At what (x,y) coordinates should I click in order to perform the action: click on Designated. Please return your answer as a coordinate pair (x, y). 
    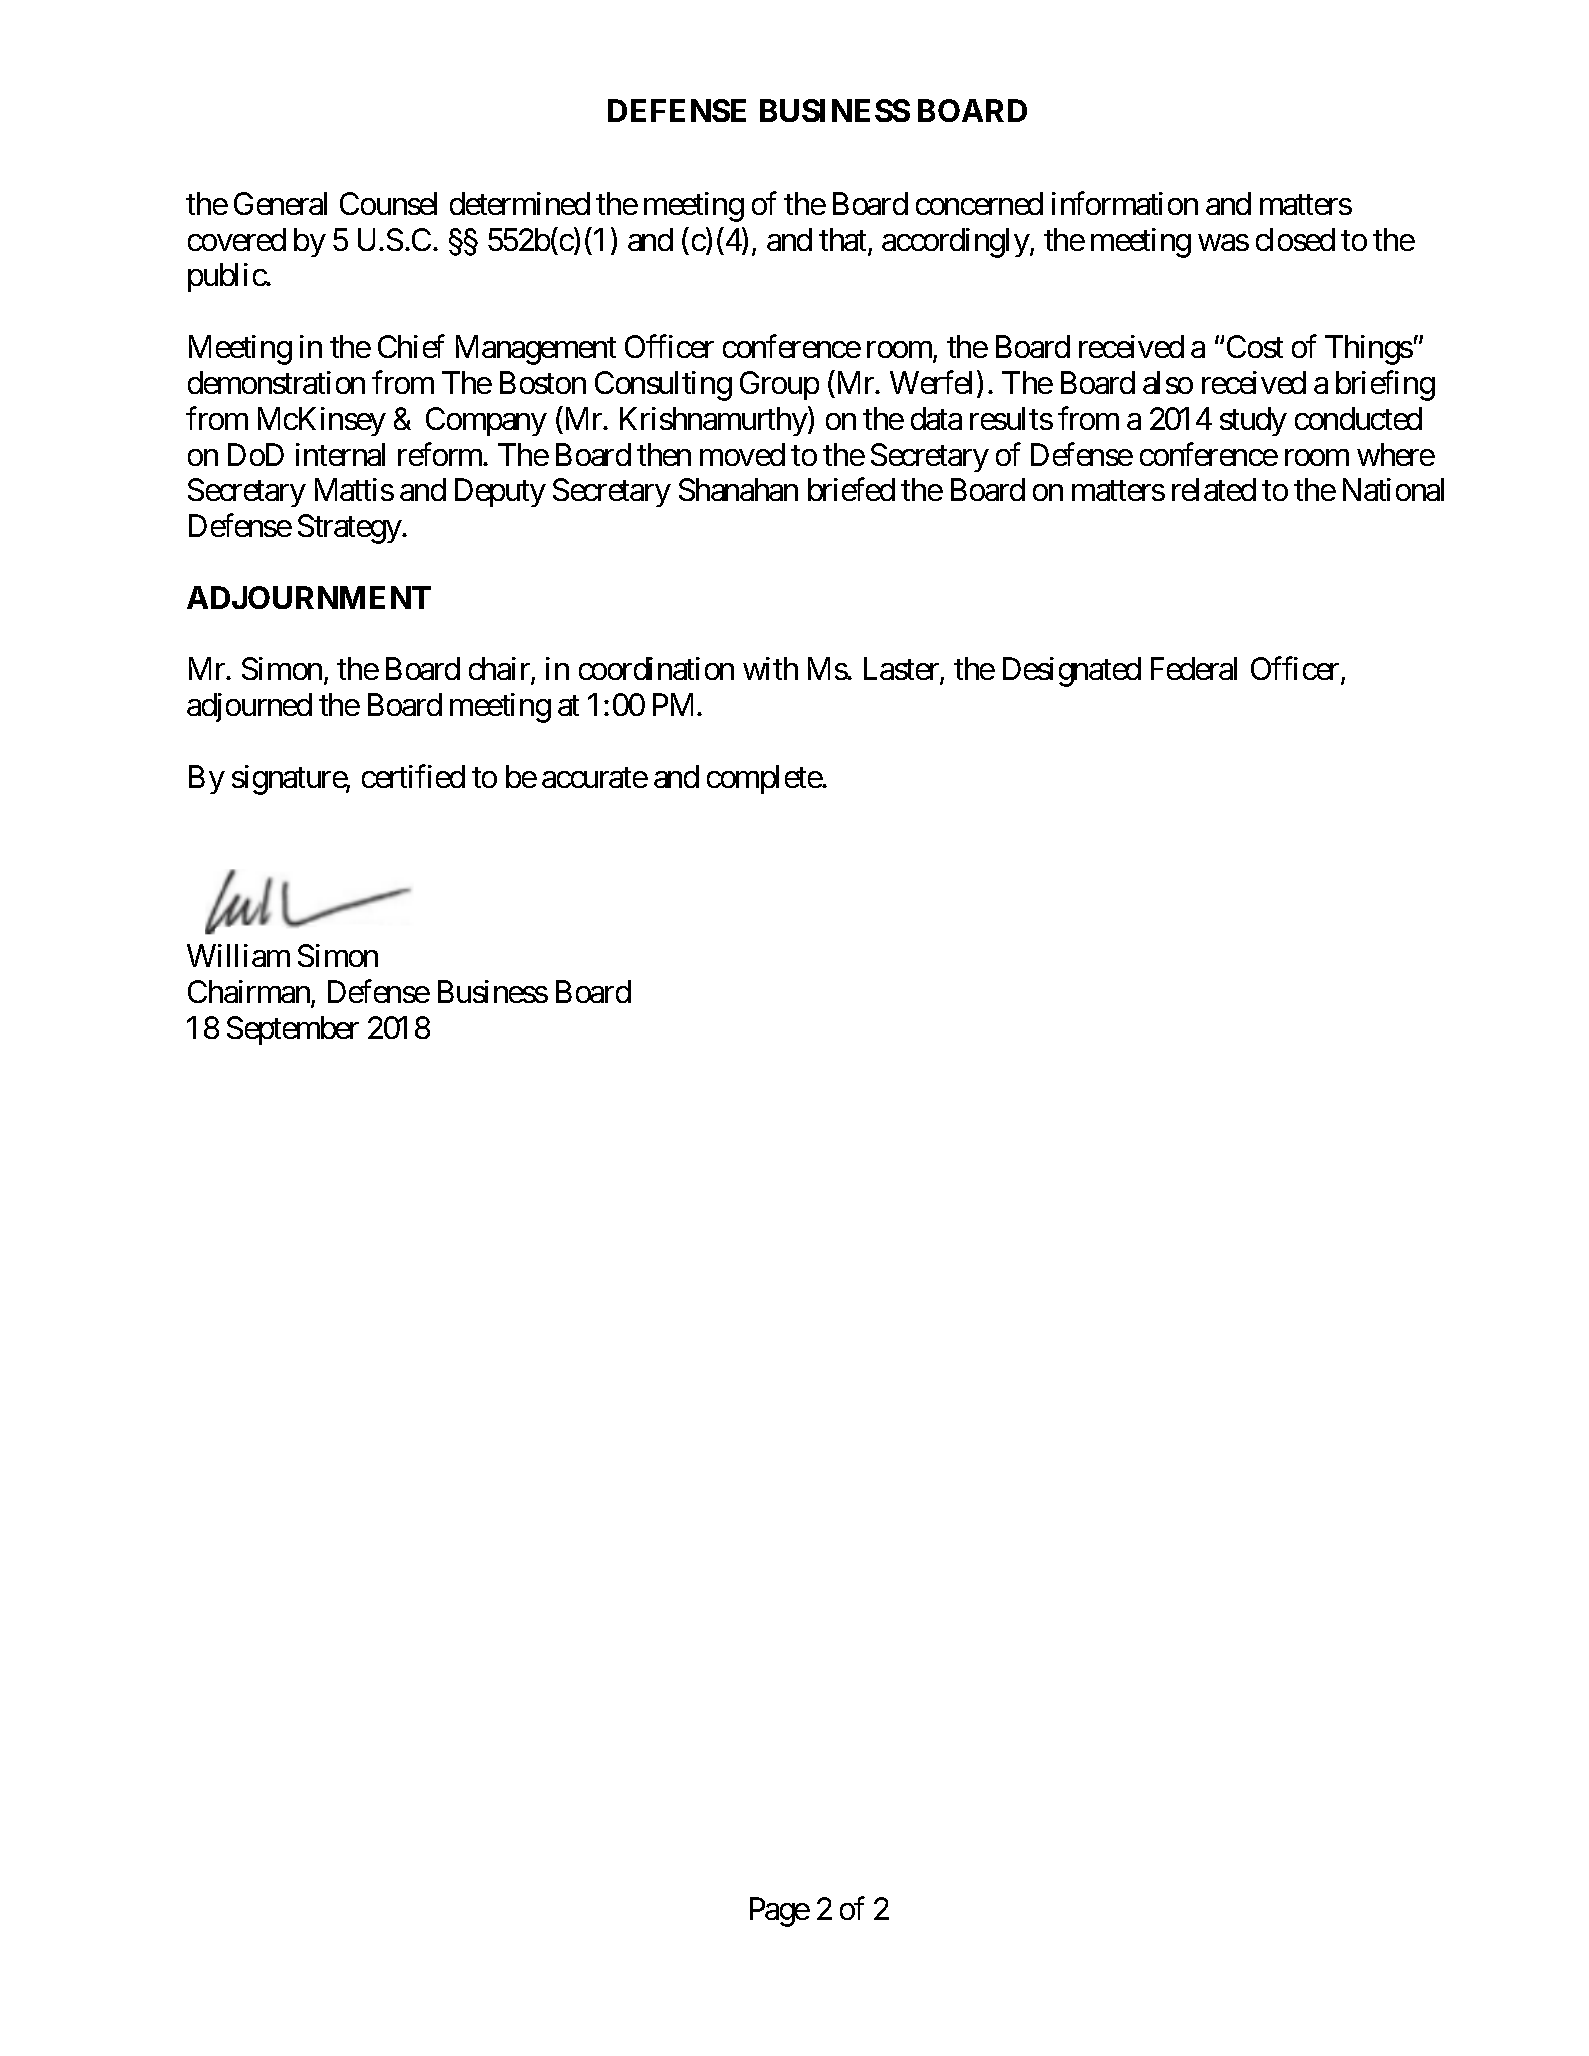
    Looking at the image, I should click on (1072, 672).
